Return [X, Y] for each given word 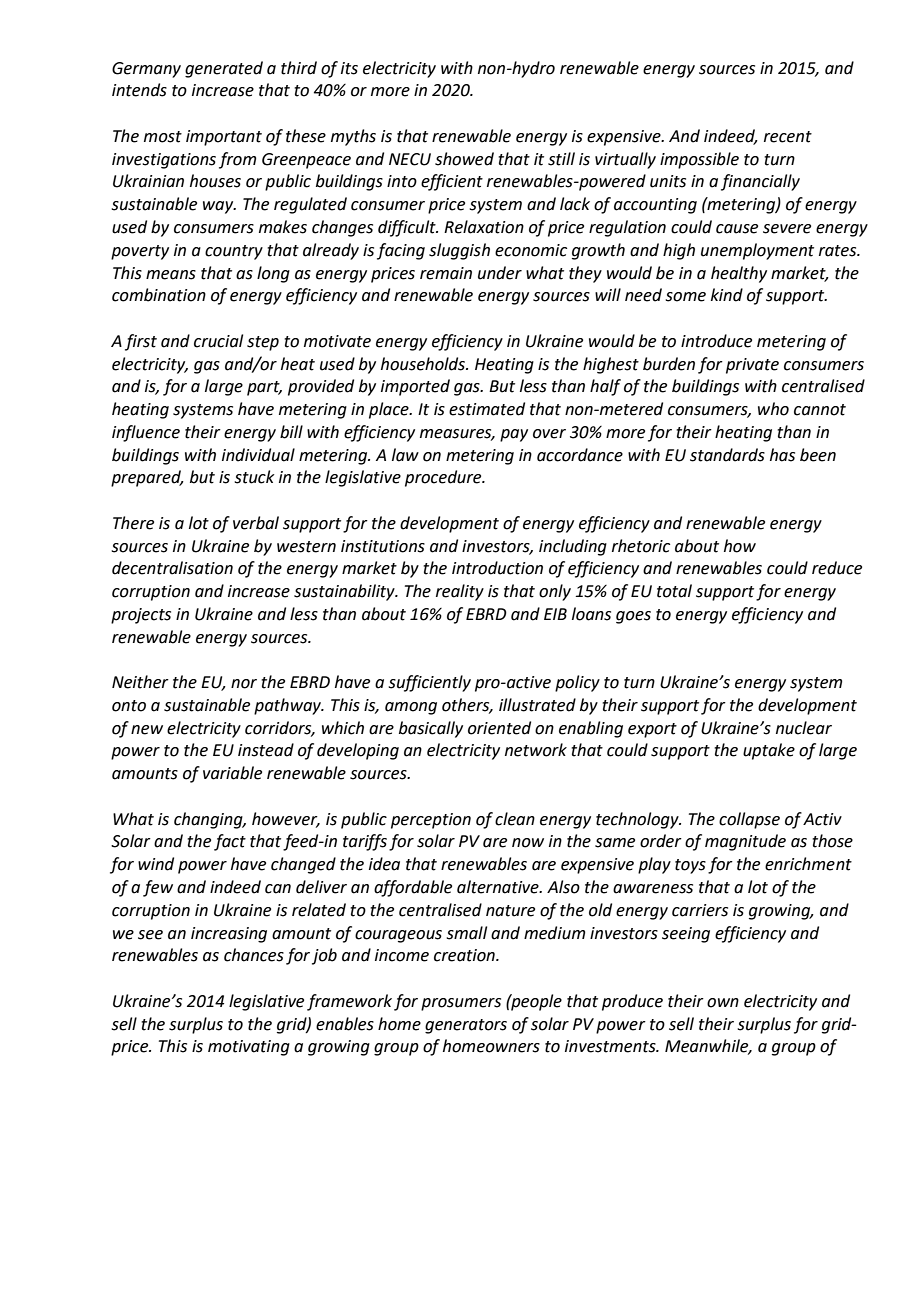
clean [515, 819]
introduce [716, 341]
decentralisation [172, 568]
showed [464, 159]
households [424, 364]
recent [788, 137]
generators [466, 1026]
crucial [218, 341]
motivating [249, 1048]
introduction [497, 568]
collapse [749, 820]
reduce [837, 568]
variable [232, 773]
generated [224, 69]
